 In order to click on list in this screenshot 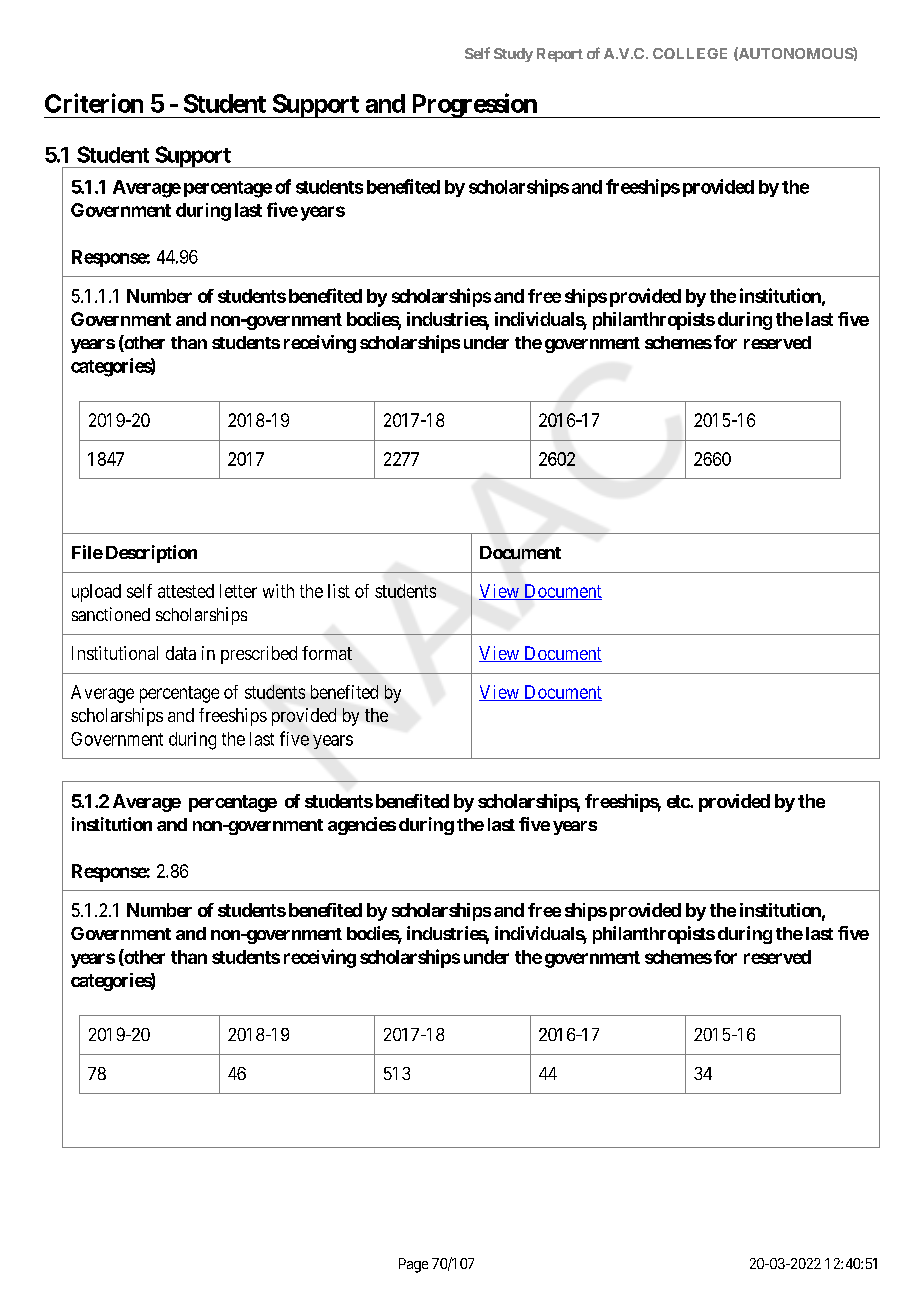, I will do `click(339, 591)`.
